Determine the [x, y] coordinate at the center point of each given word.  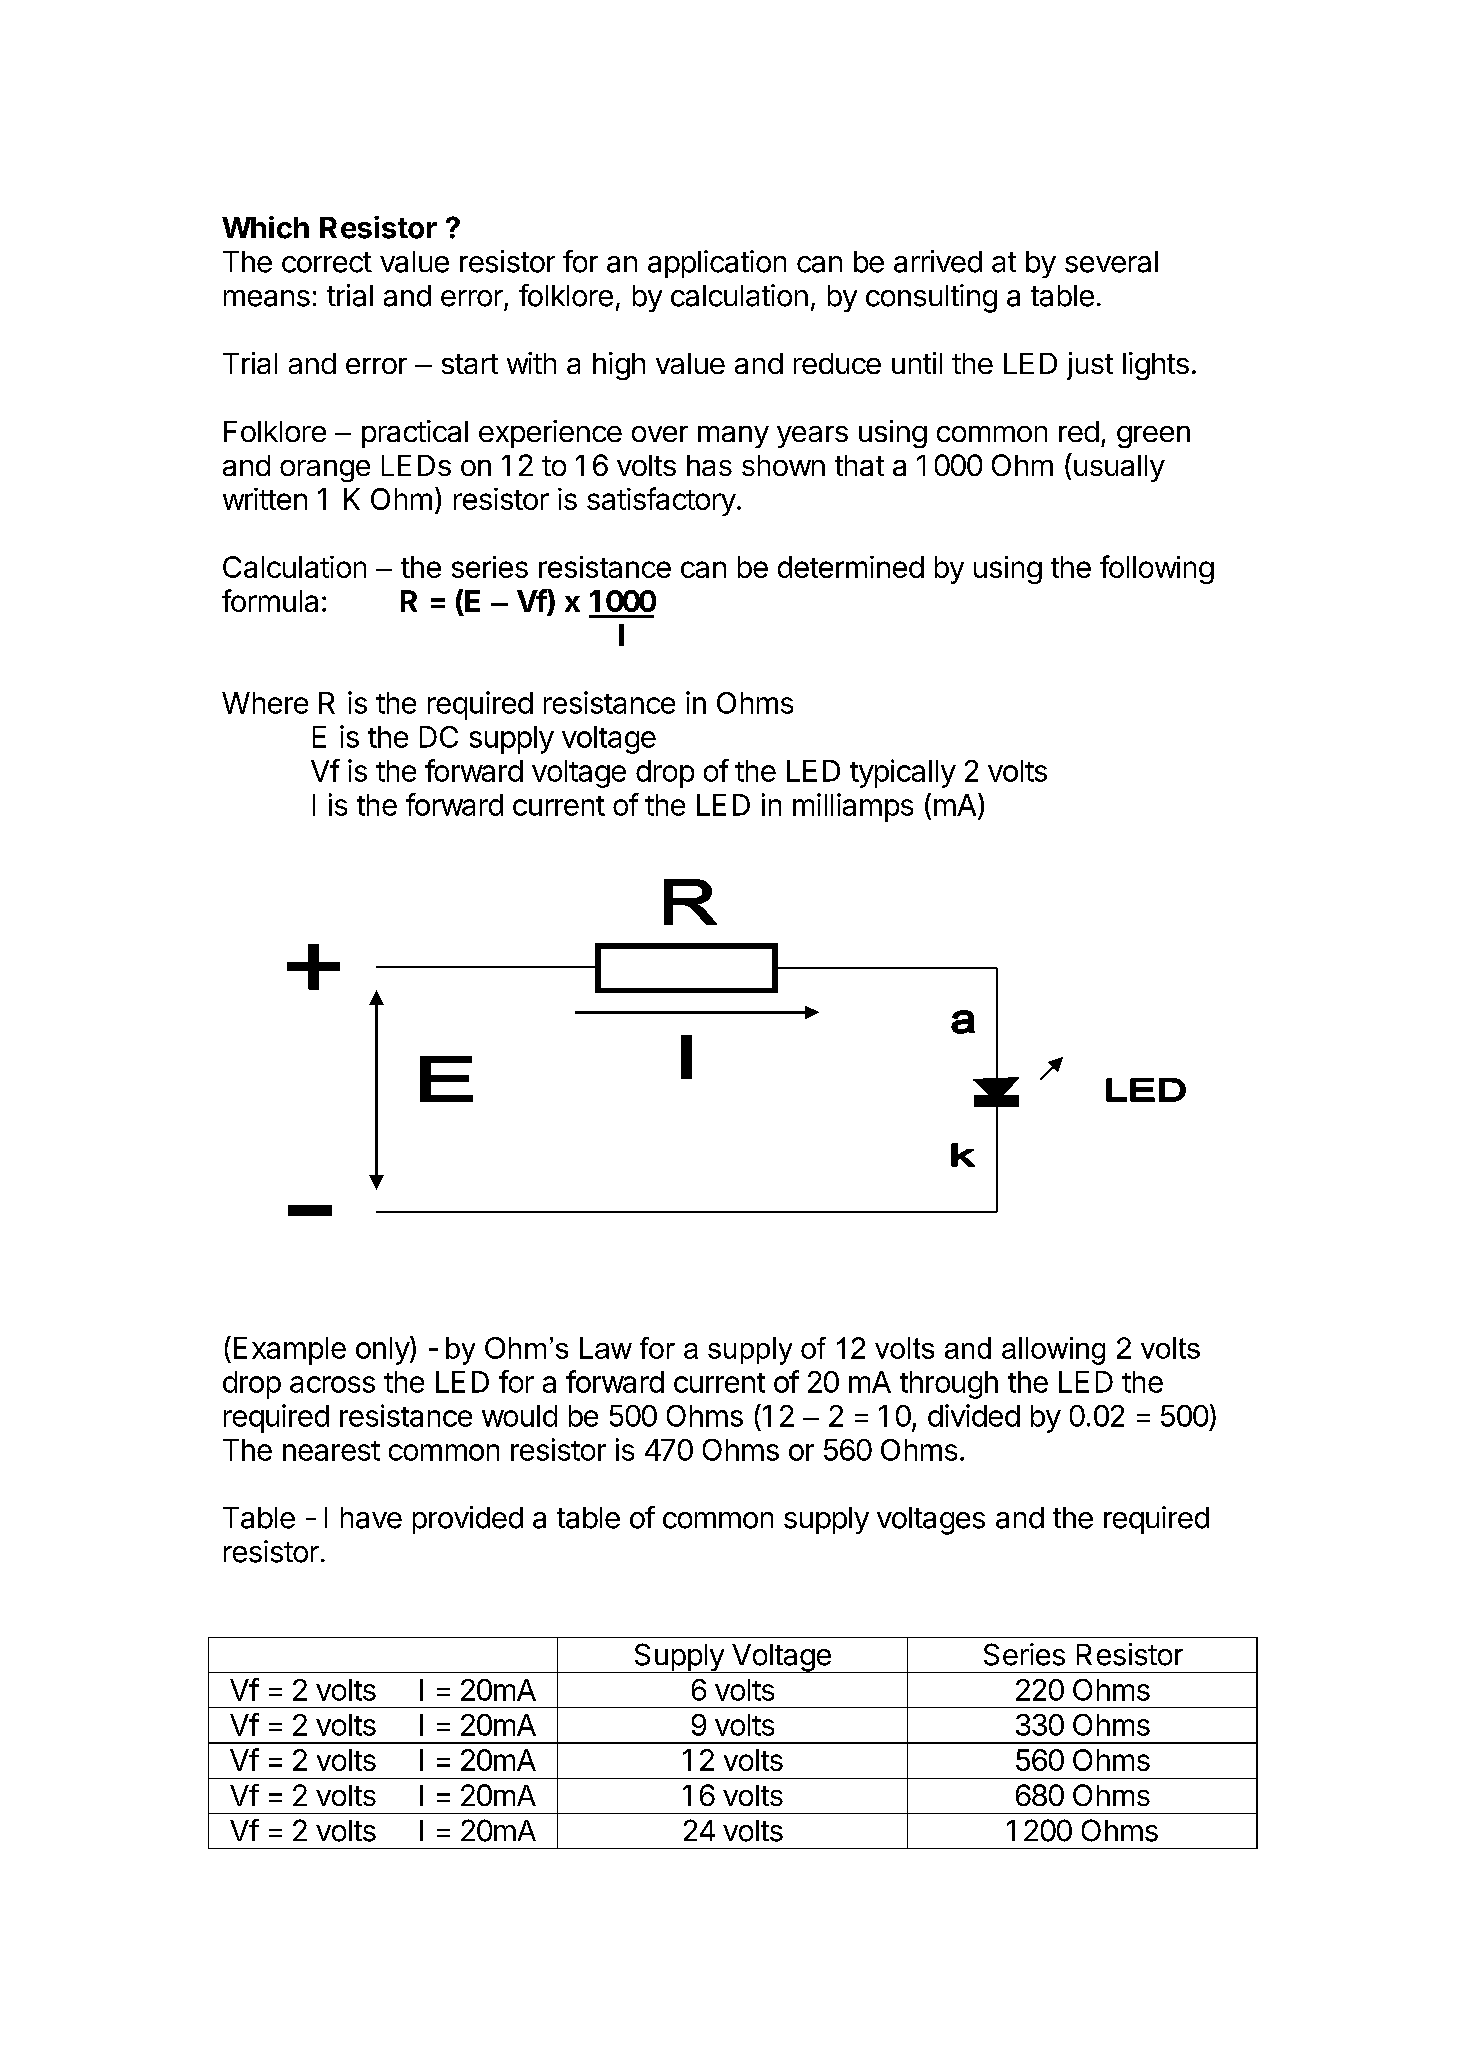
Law [606, 1348]
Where [265, 703]
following [1157, 569]
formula [270, 600]
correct [327, 262]
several [1111, 262]
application [717, 264]
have [371, 1518]
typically [903, 773]
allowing [1053, 1351]
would [519, 1416]
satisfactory [661, 501]
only [383, 1350]
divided [974, 1415]
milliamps [853, 807]
